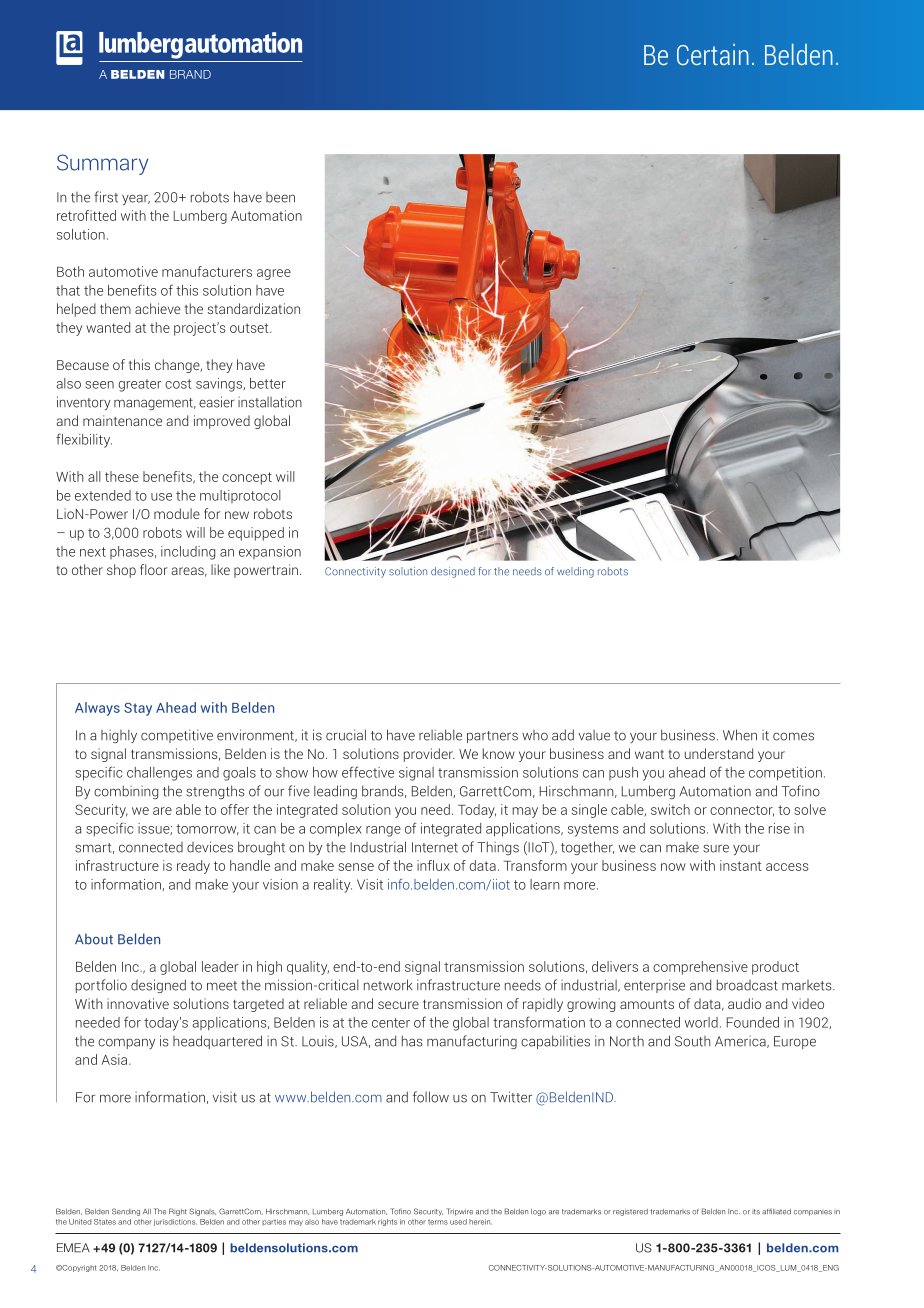 The height and width of the image is (1308, 924). Describe the element at coordinates (154, 569) in the image. I see `floor` at that location.
